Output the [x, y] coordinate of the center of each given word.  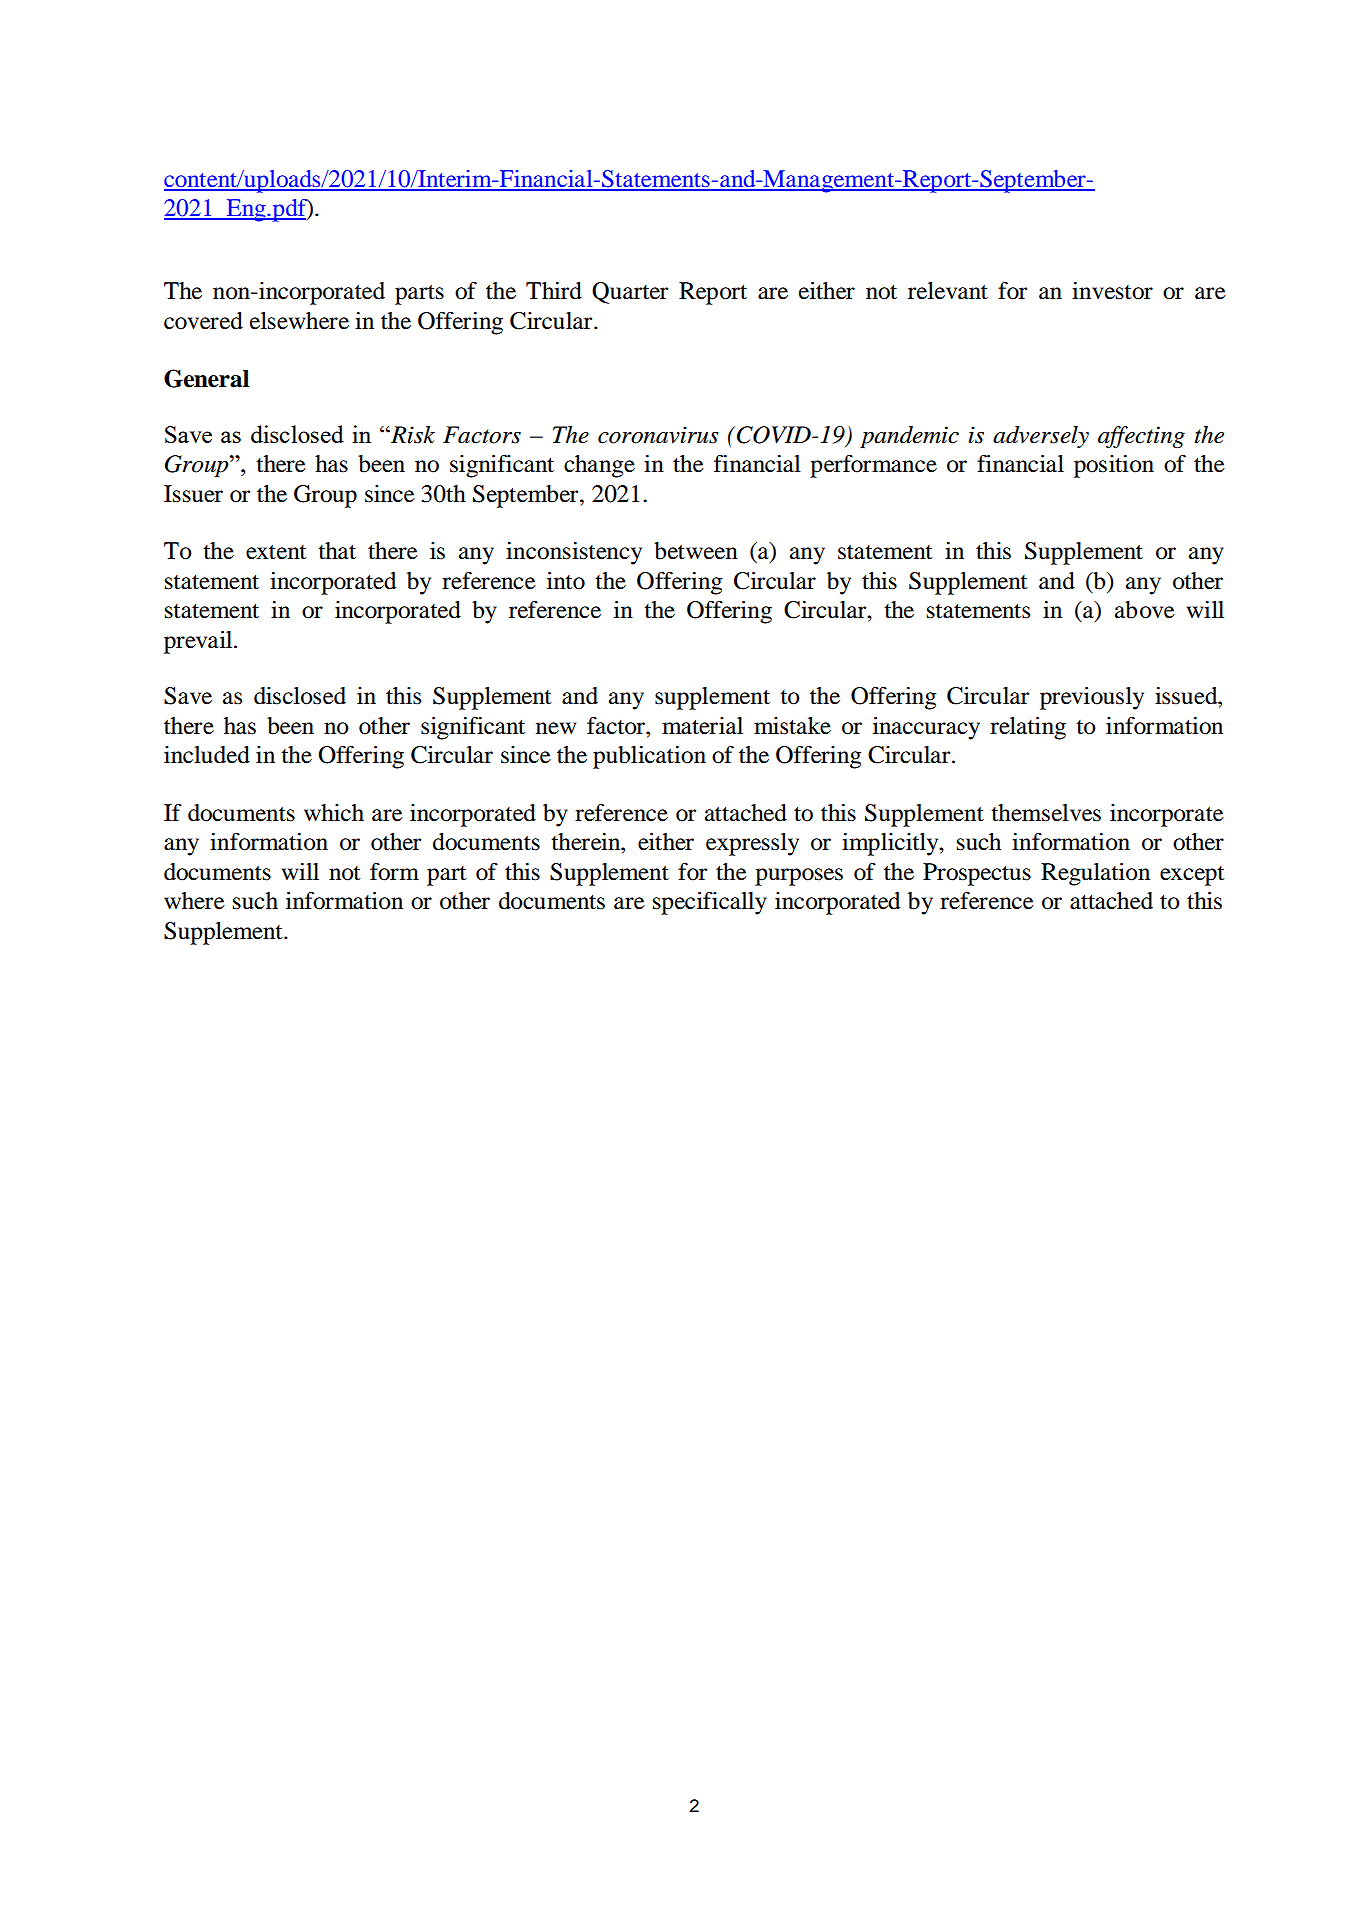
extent [276, 552]
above [1145, 610]
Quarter [630, 293]
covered [203, 321]
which [334, 813]
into [566, 581]
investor [1112, 291]
